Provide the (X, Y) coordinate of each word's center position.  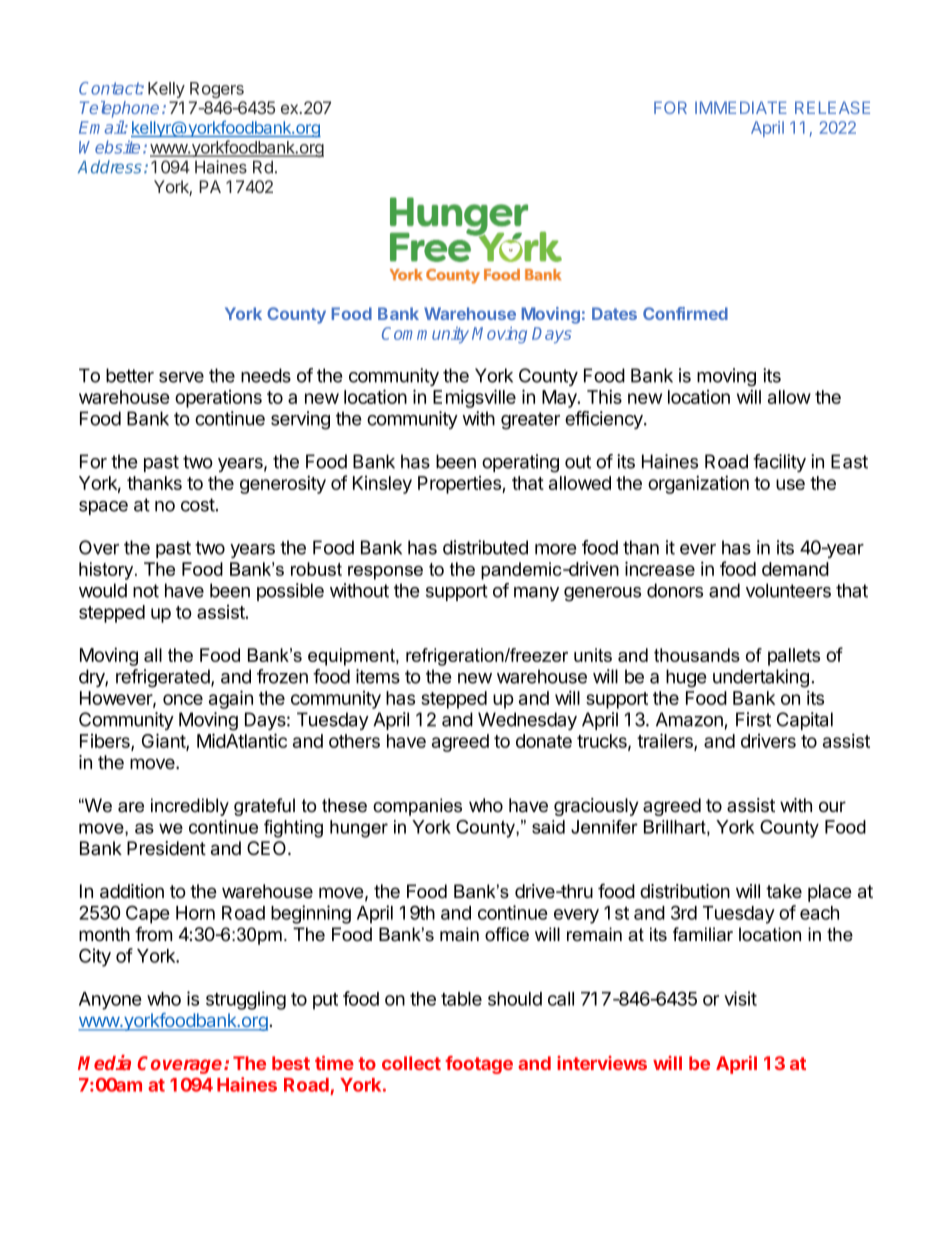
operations (218, 399)
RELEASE (832, 107)
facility (779, 463)
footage (479, 1065)
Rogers (217, 90)
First (753, 719)
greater (530, 421)
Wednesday (527, 721)
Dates (614, 313)
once (183, 699)
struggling (246, 1000)
